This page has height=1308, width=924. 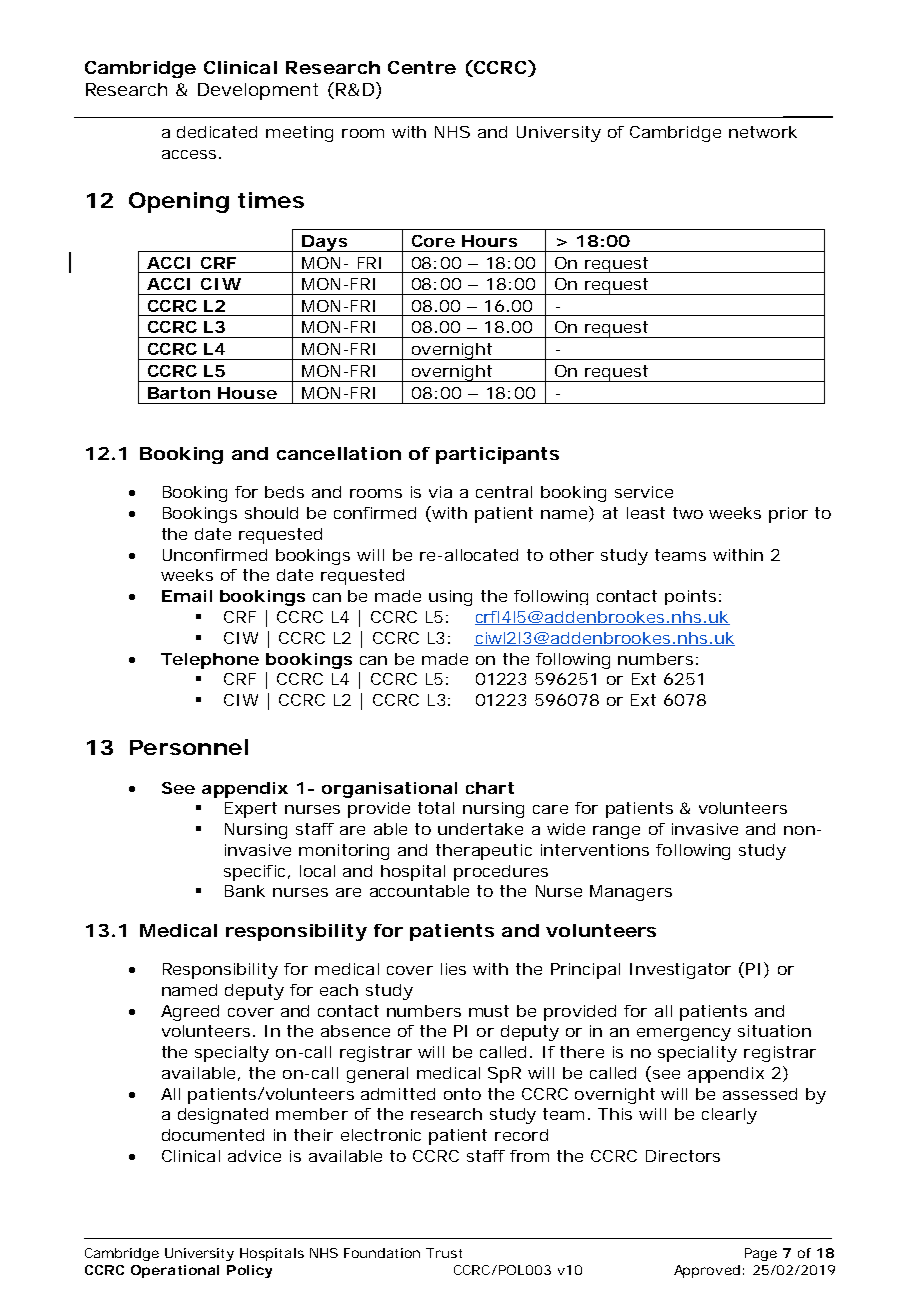 What do you see at coordinates (217, 132) in the page?
I see `dedicated` at bounding box center [217, 132].
